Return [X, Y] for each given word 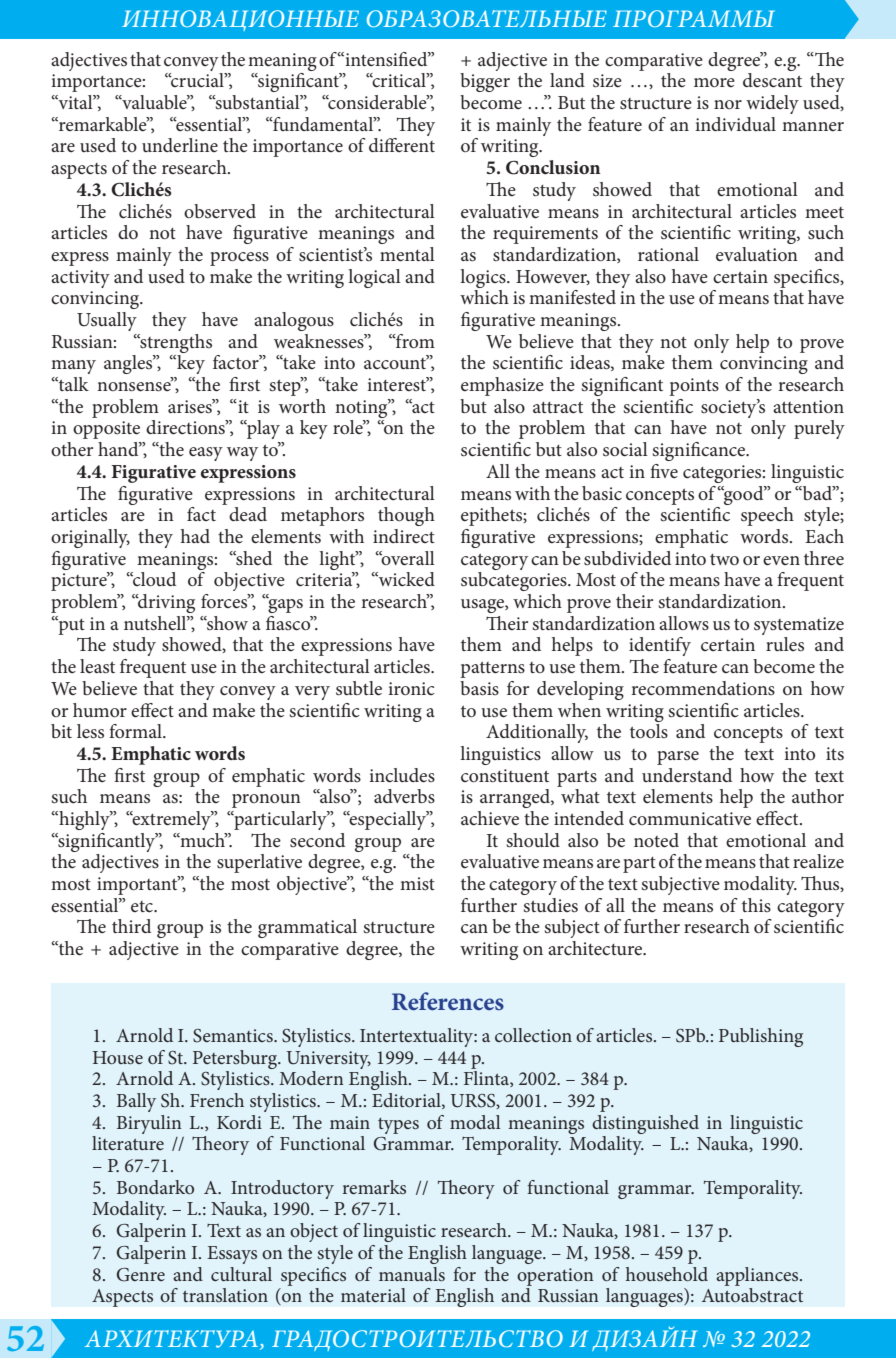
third [131, 926]
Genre [141, 1275]
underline [180, 145]
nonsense [135, 386]
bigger [485, 82]
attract [558, 407]
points [694, 387]
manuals [412, 1274]
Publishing [761, 1037]
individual [735, 124]
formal [136, 731]
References [448, 1001]
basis [479, 688]
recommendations [703, 688]
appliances [758, 1276]
